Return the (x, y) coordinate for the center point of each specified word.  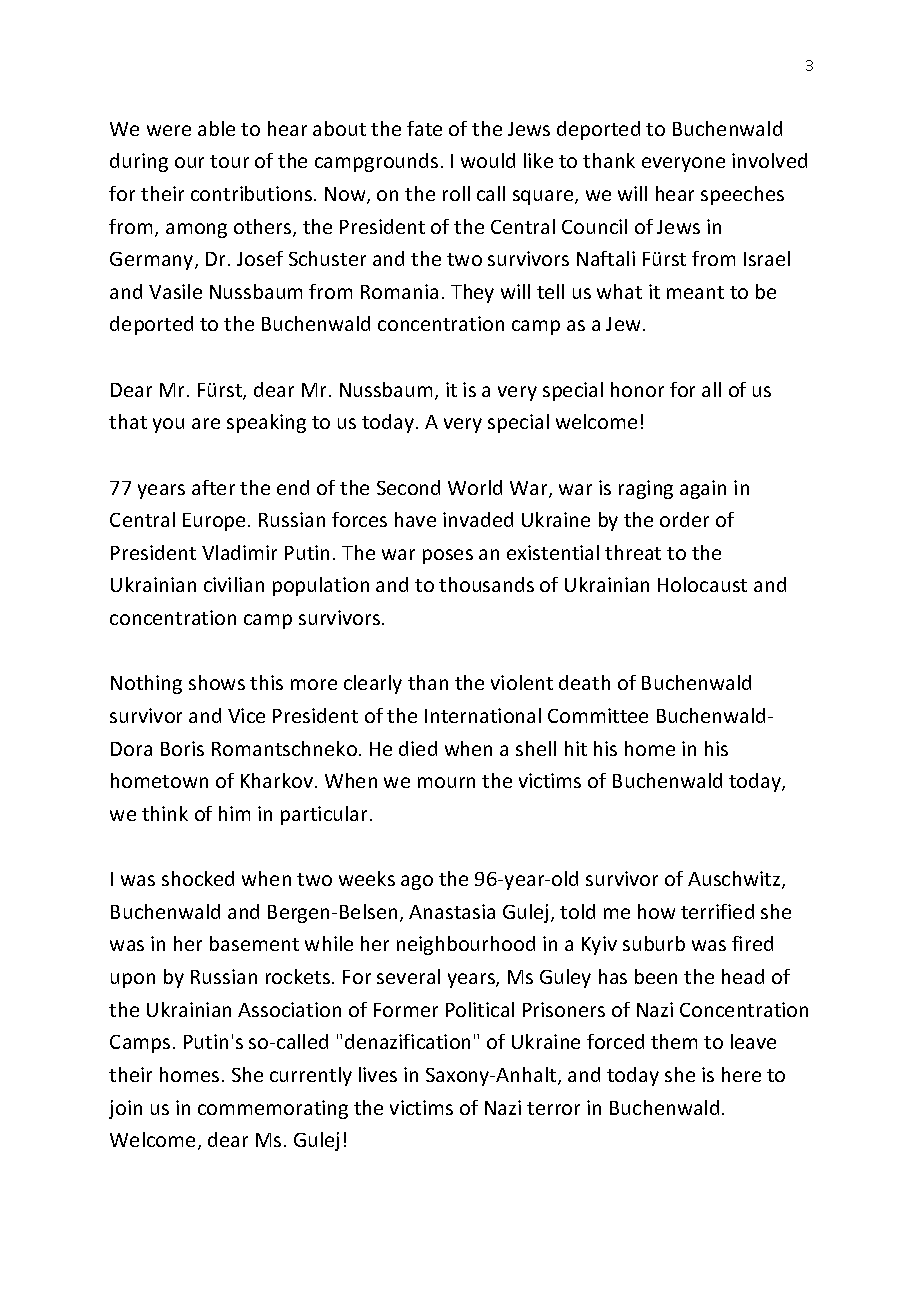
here (741, 1074)
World (475, 487)
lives (378, 1074)
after (213, 487)
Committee (598, 715)
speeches (742, 195)
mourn (446, 782)
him (234, 813)
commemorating (273, 1109)
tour (229, 161)
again (703, 489)
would (488, 160)
